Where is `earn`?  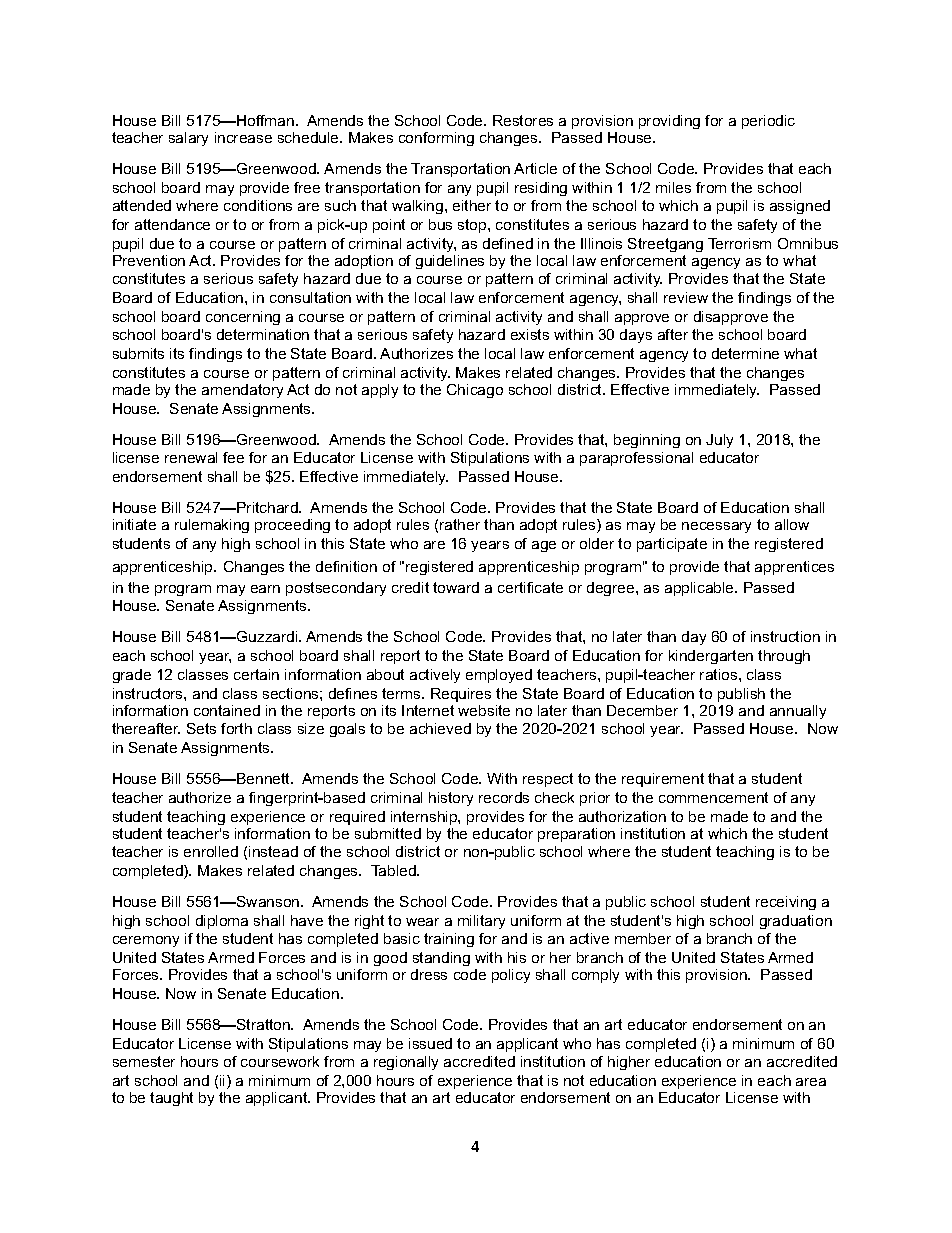 earn is located at coordinates (265, 589).
